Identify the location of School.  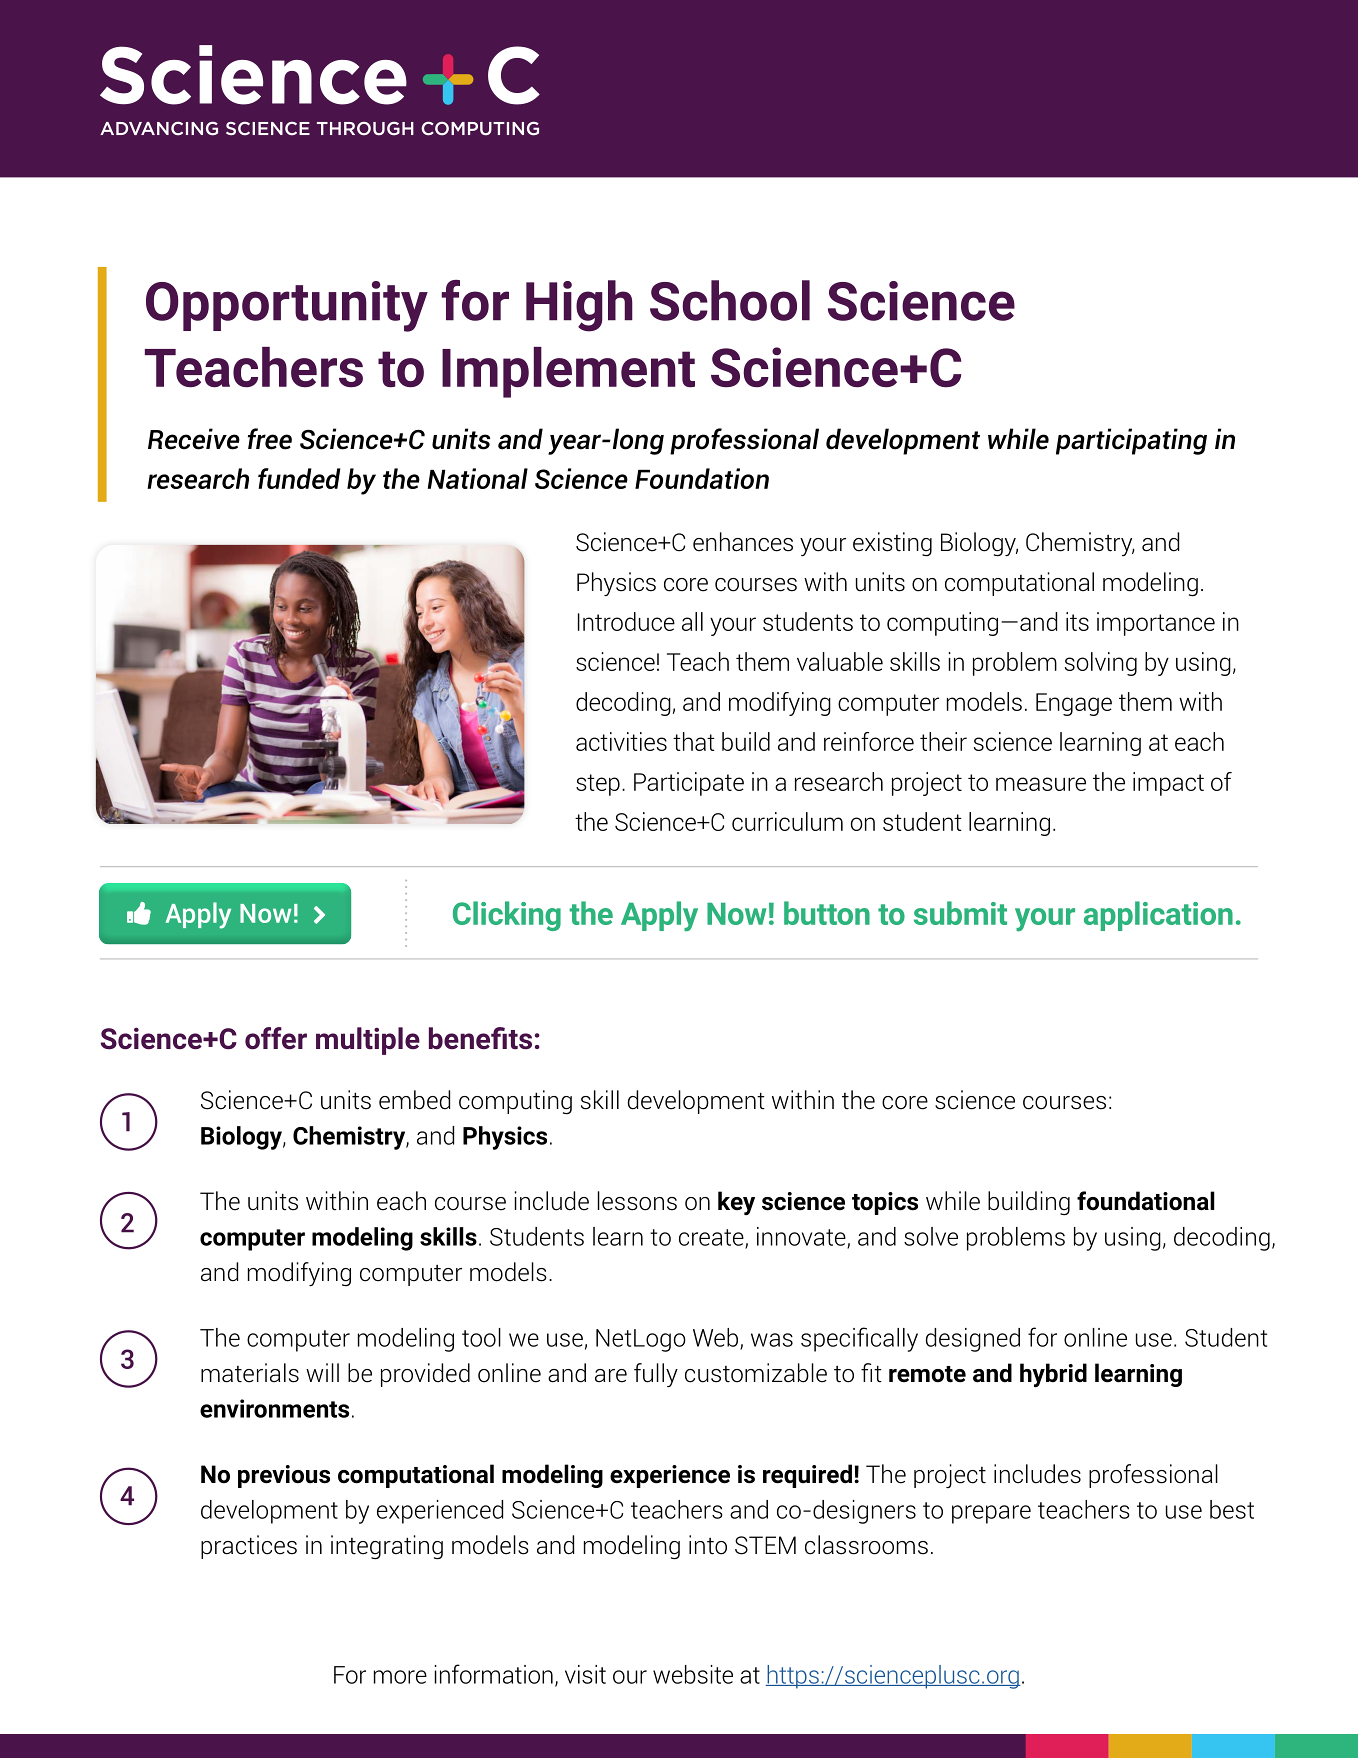
(730, 300).
